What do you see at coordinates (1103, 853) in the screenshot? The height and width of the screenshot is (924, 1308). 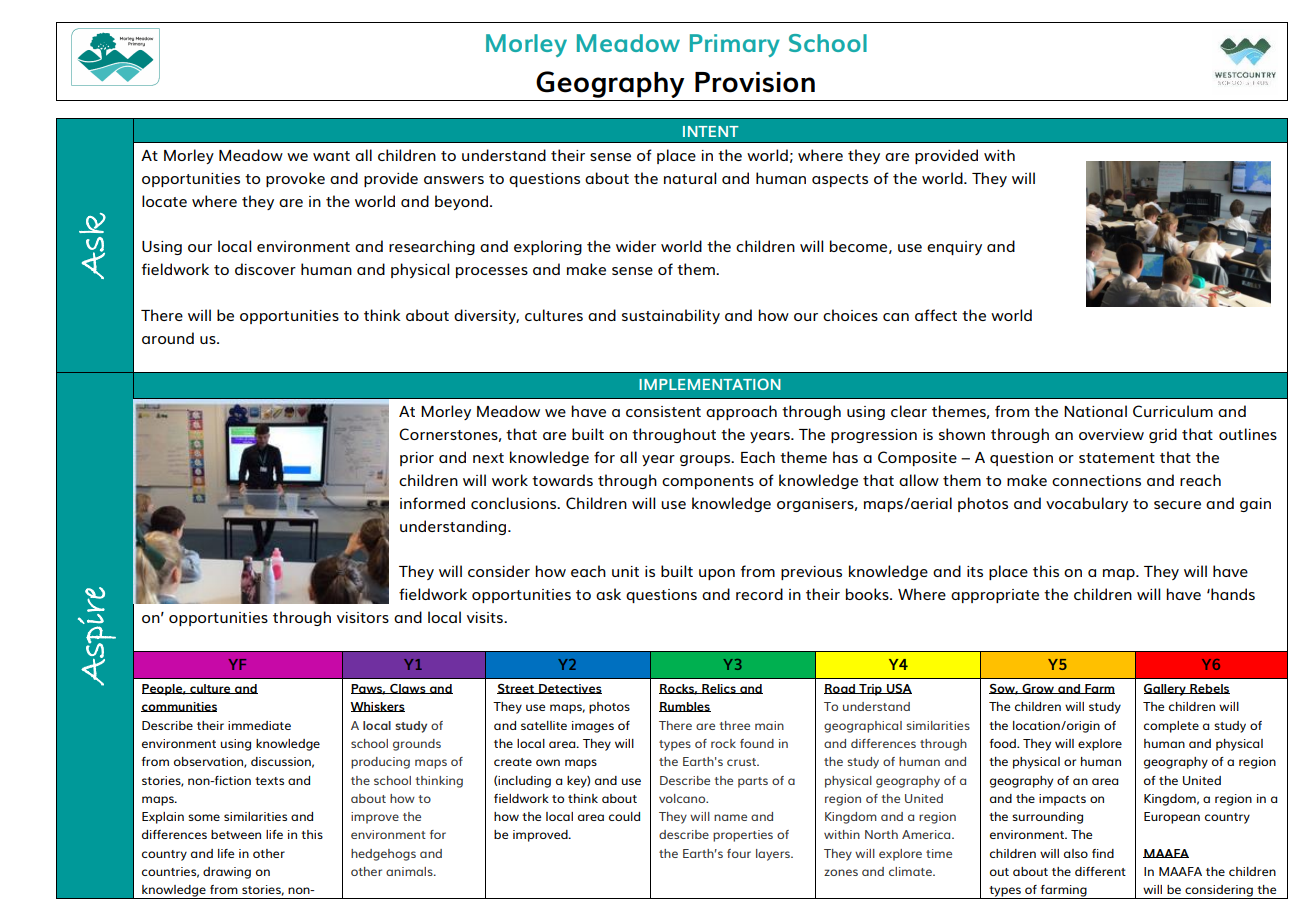 I see `find` at bounding box center [1103, 853].
